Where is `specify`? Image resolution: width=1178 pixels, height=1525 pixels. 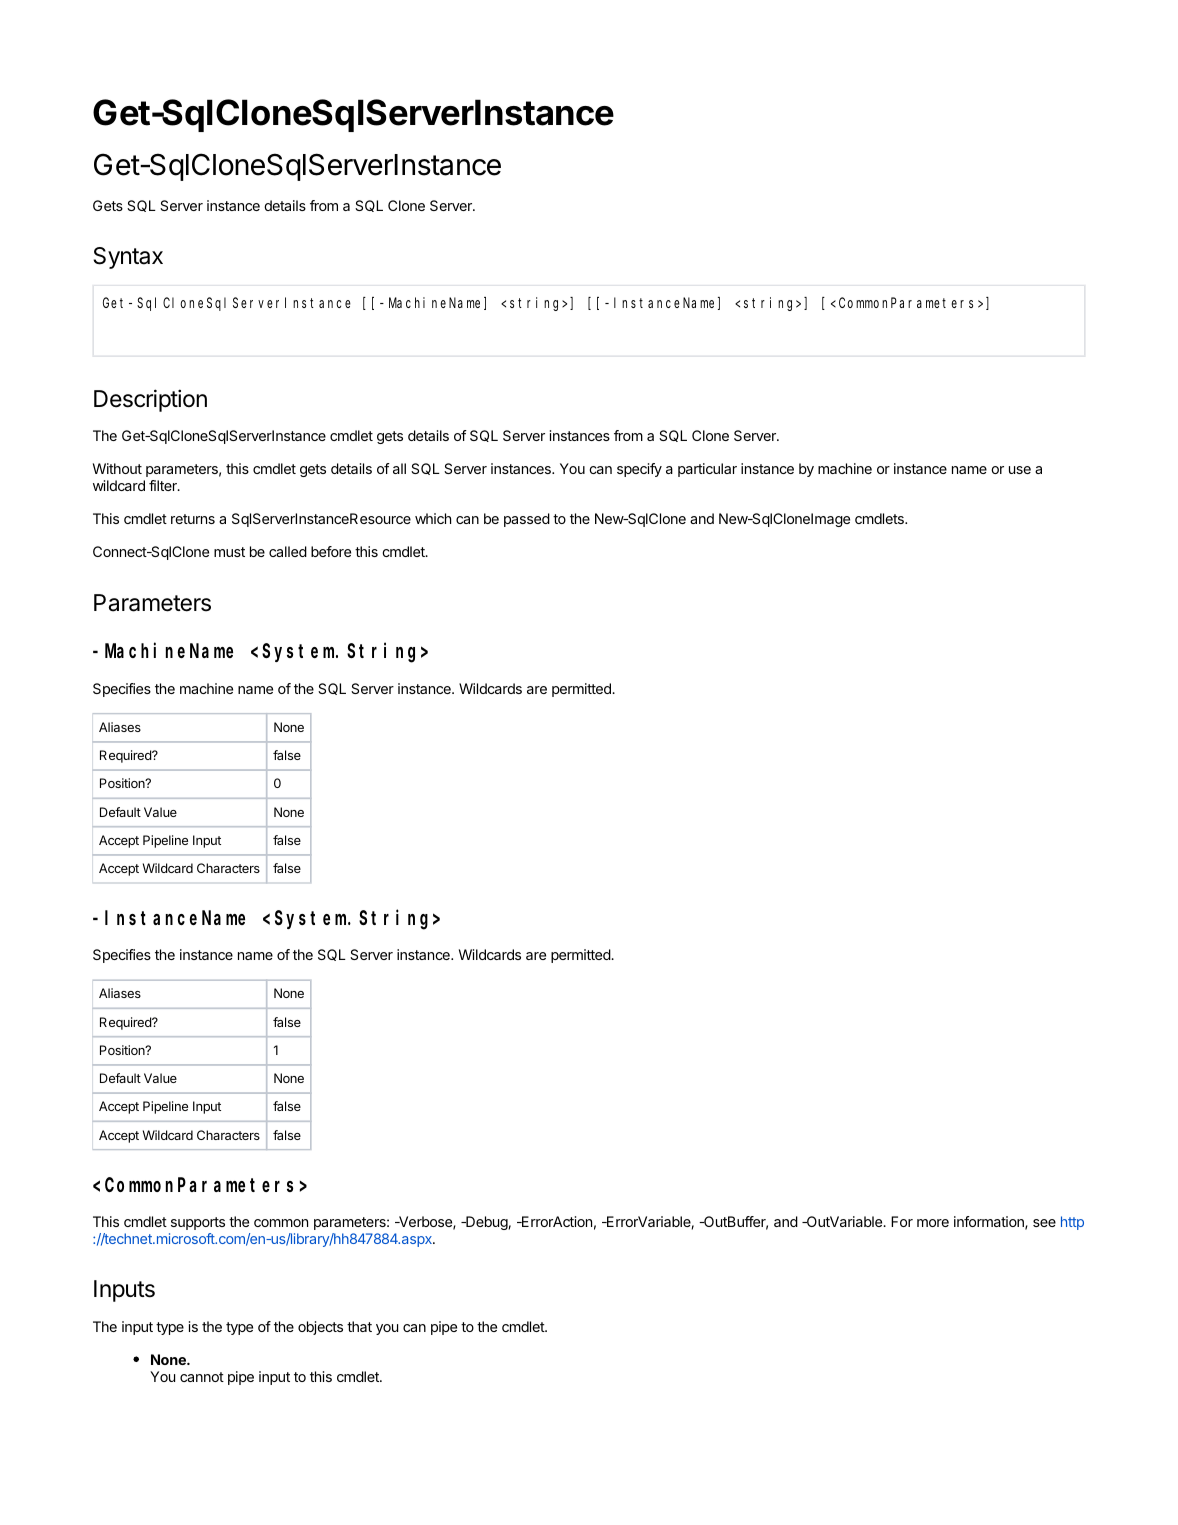 specify is located at coordinates (639, 470).
